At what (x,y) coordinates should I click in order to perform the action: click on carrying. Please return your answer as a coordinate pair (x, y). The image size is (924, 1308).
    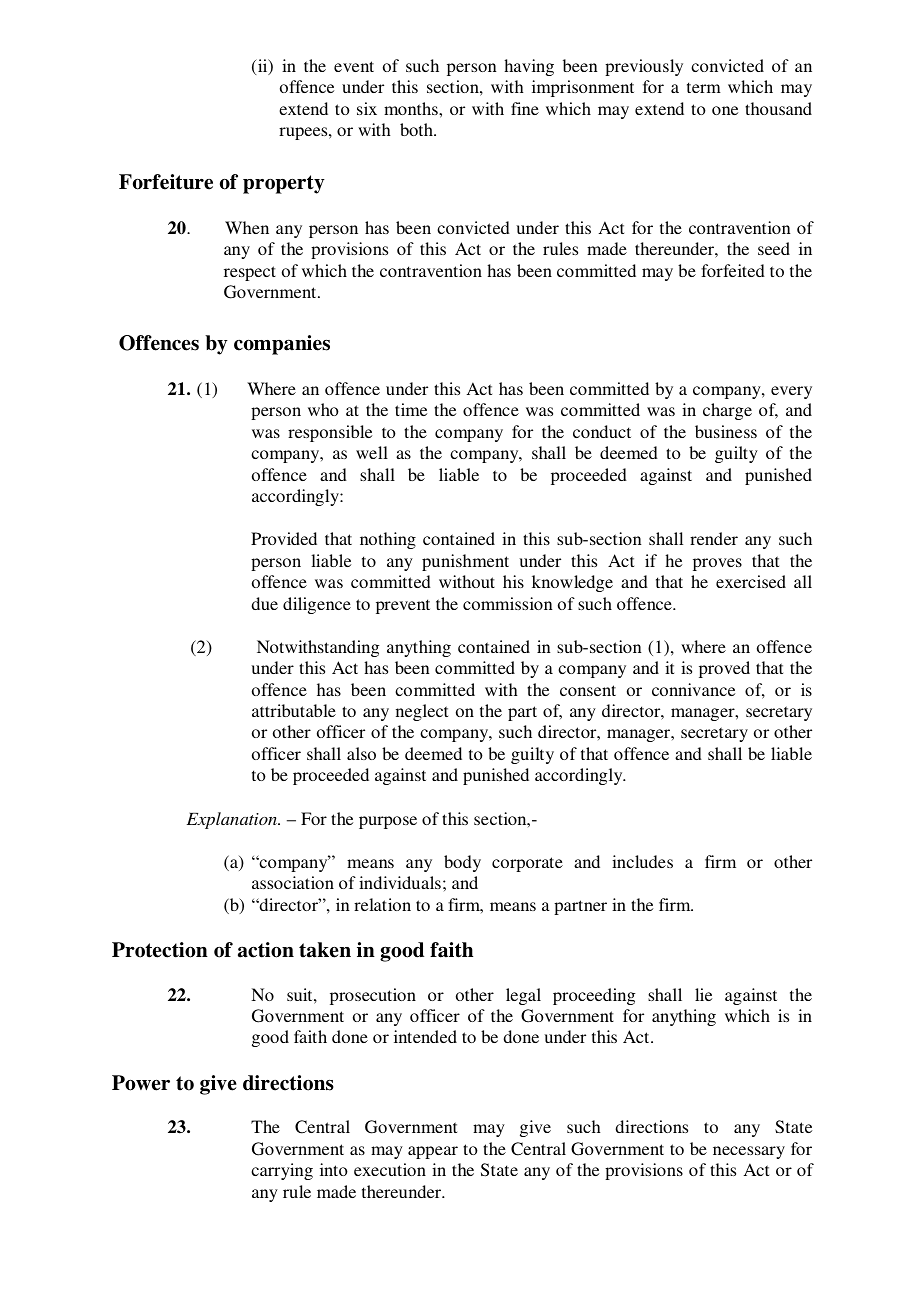
    Looking at the image, I should click on (282, 1171).
